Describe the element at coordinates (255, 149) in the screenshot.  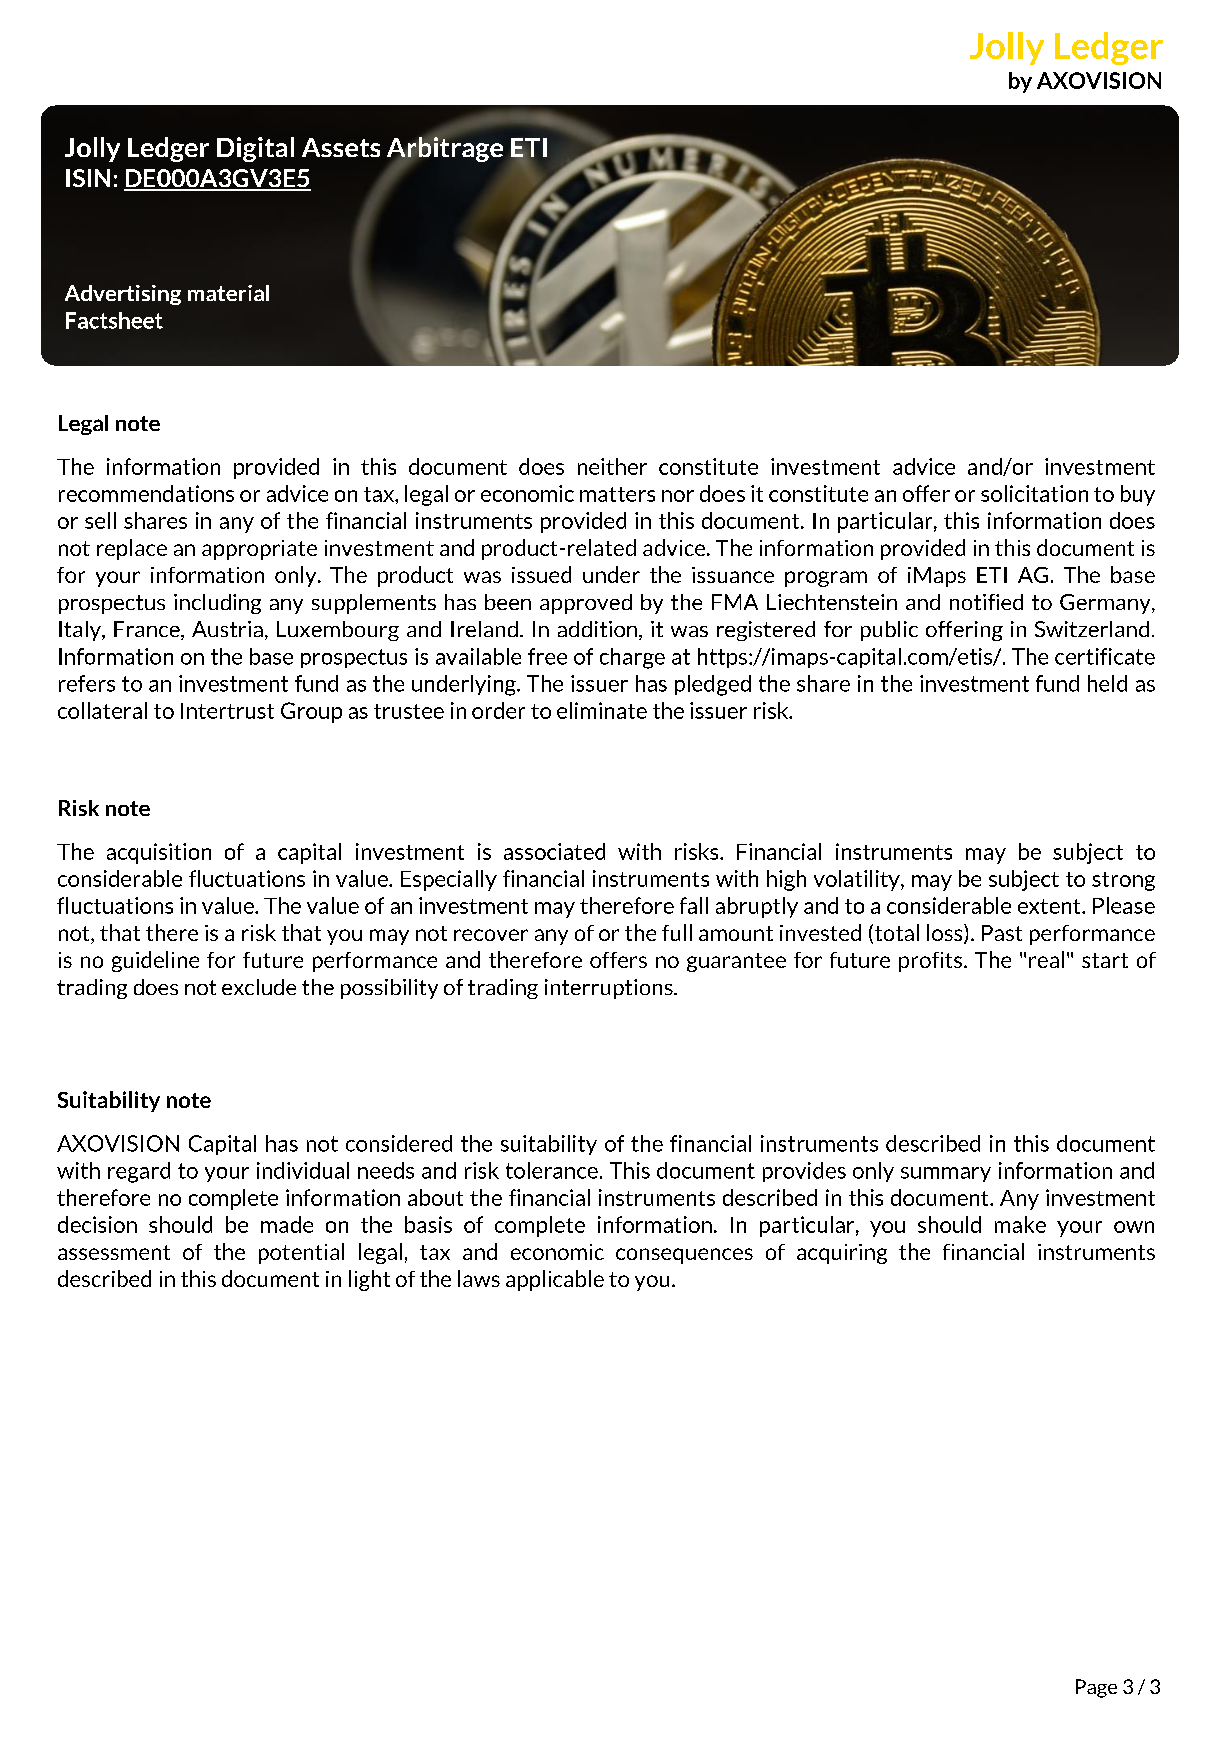
I see `Digital` at that location.
